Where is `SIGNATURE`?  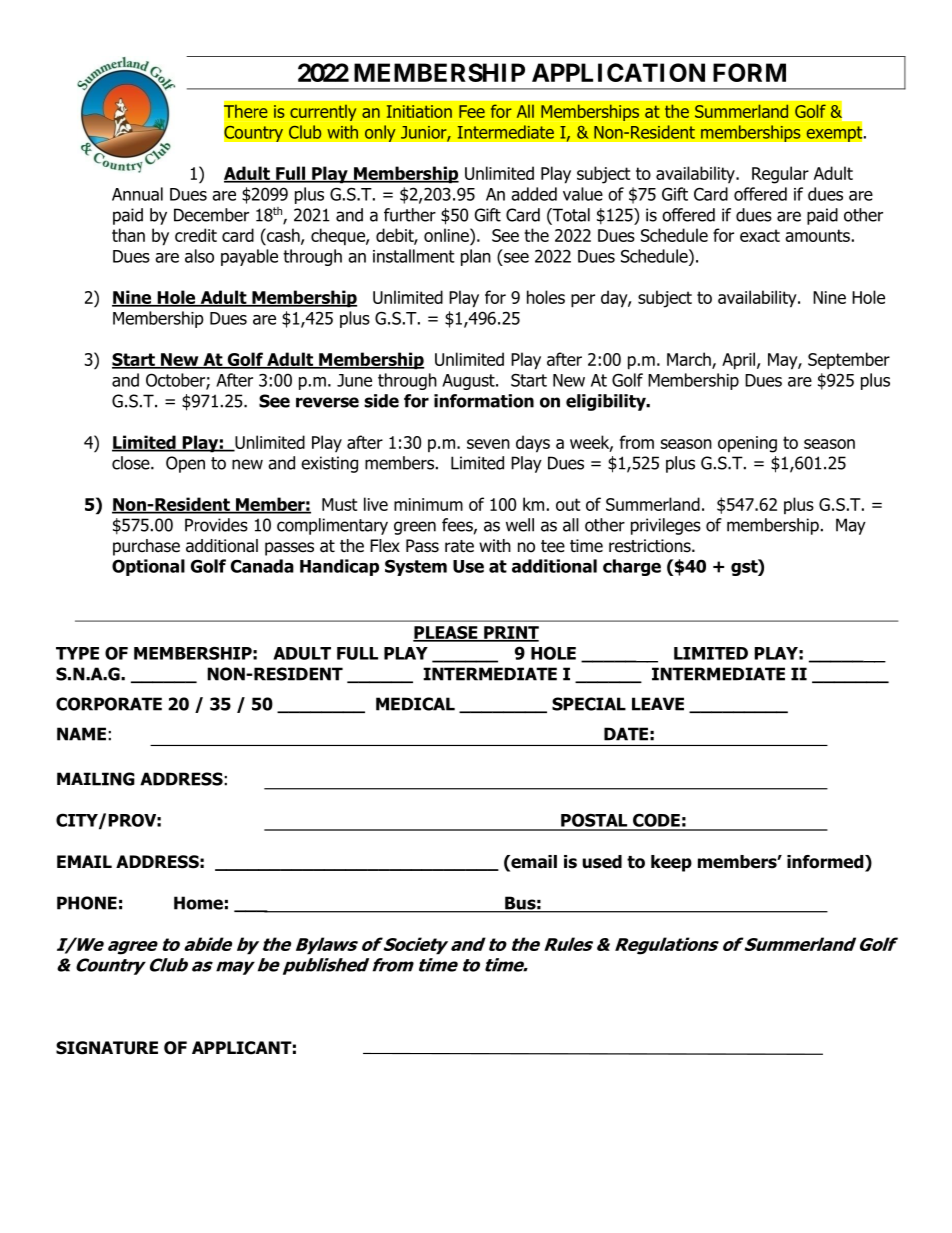
SIGNATURE is located at coordinates (107, 1048).
